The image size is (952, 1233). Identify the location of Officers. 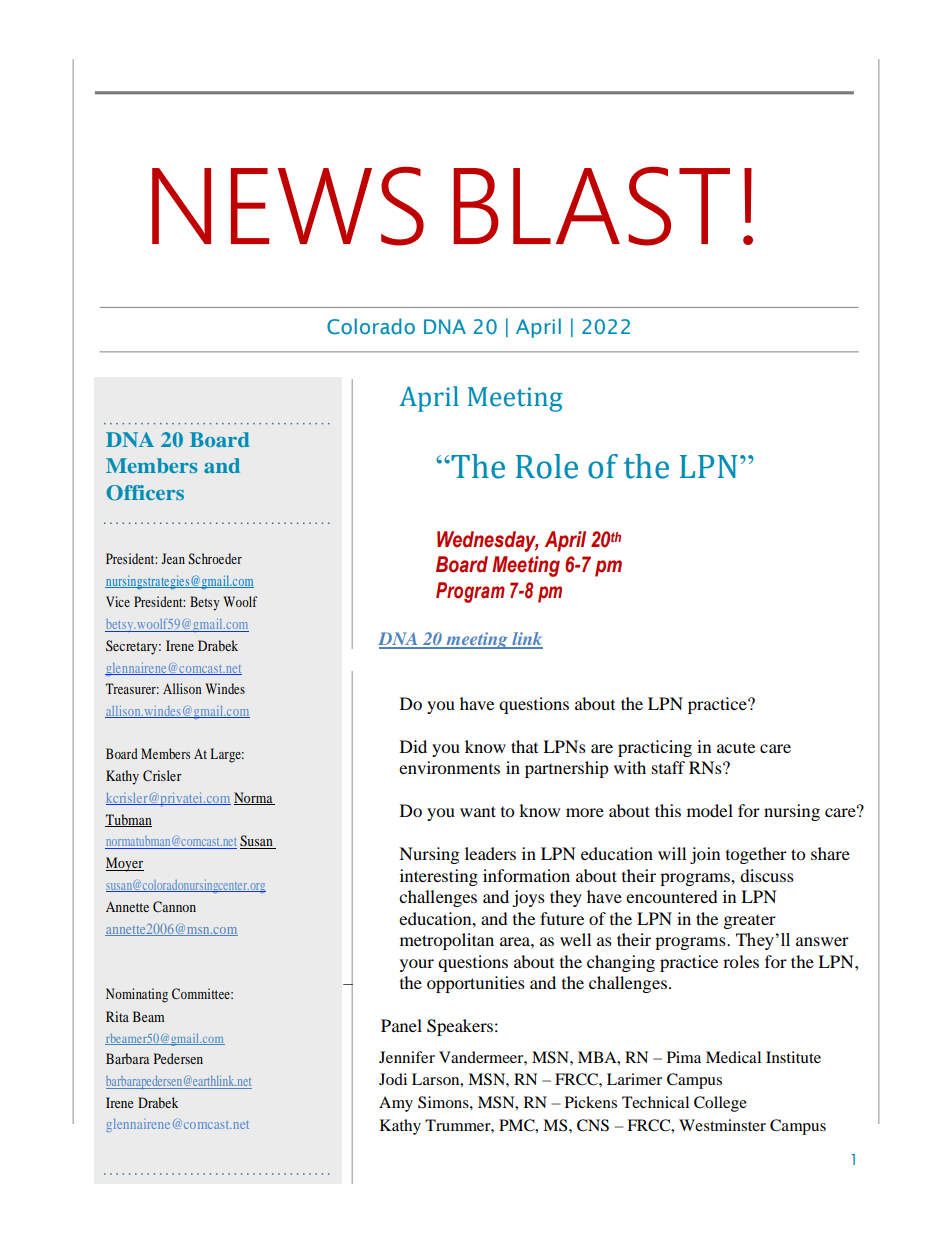
(145, 493).
